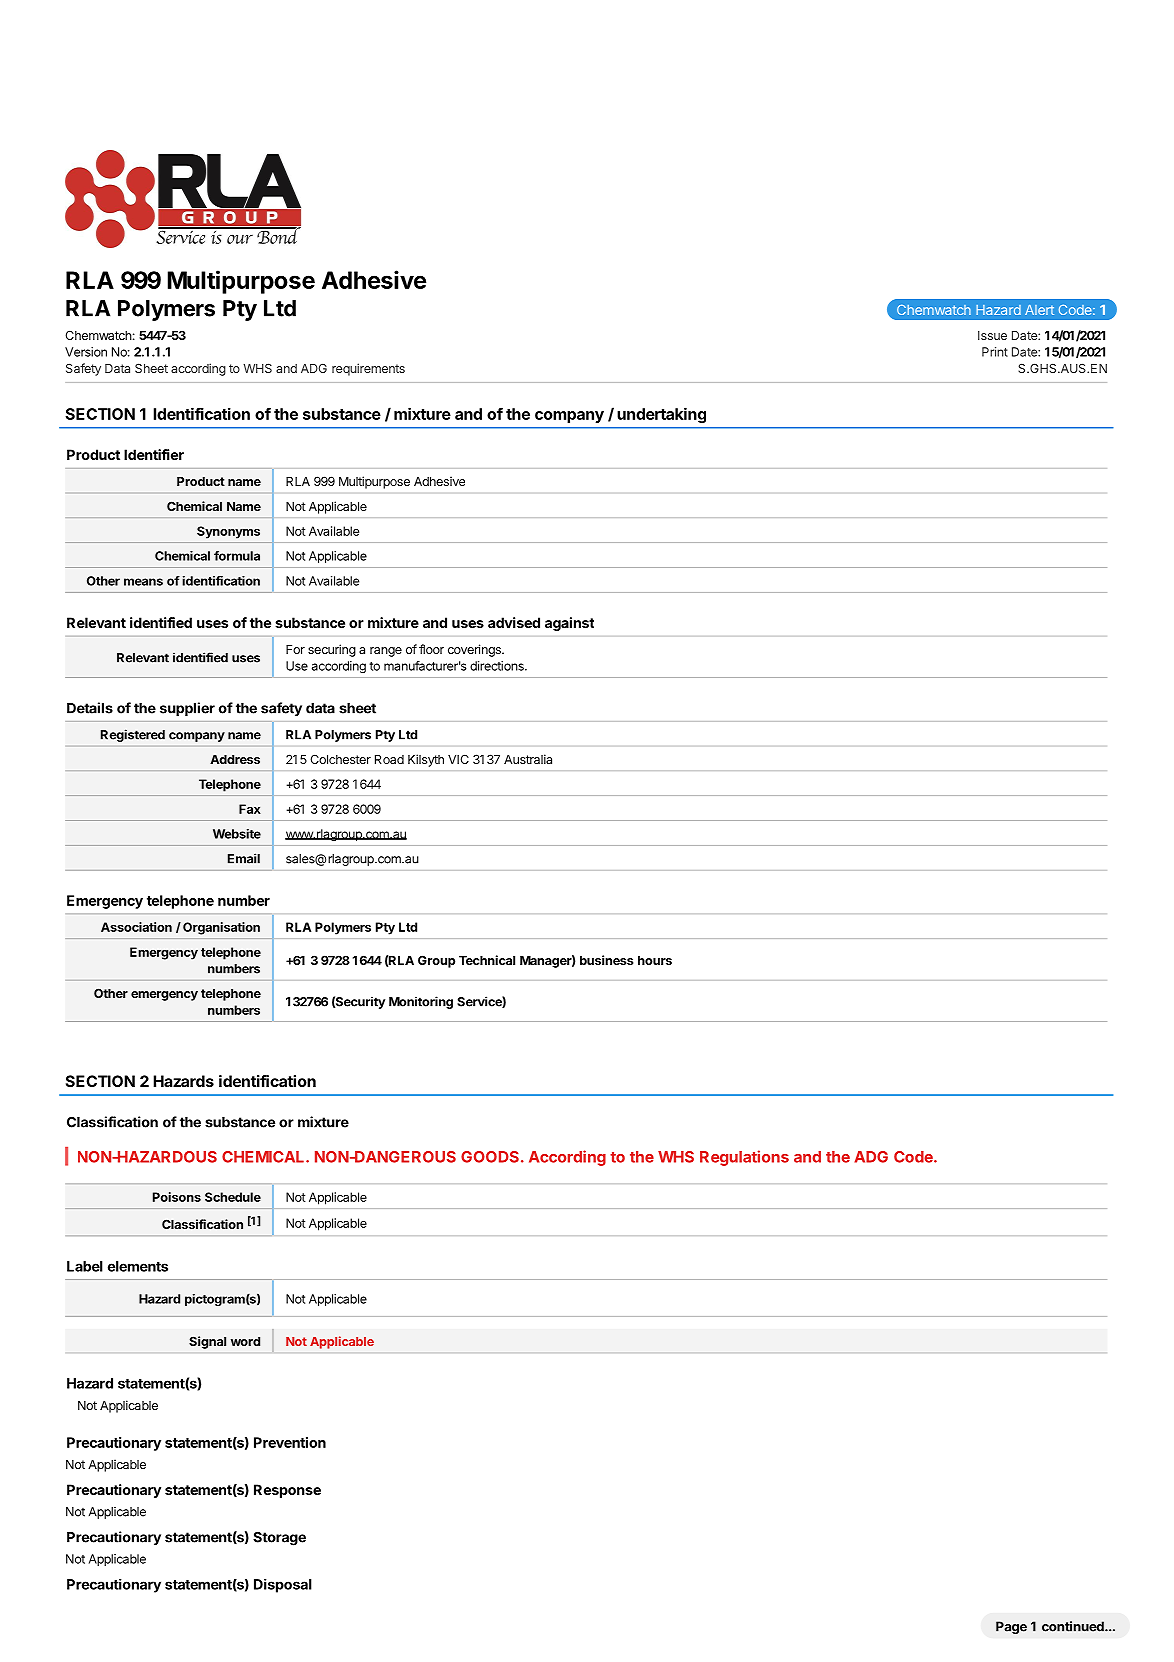 The height and width of the screenshot is (1662, 1174). What do you see at coordinates (1011, 1627) in the screenshot?
I see `Page` at bounding box center [1011, 1627].
